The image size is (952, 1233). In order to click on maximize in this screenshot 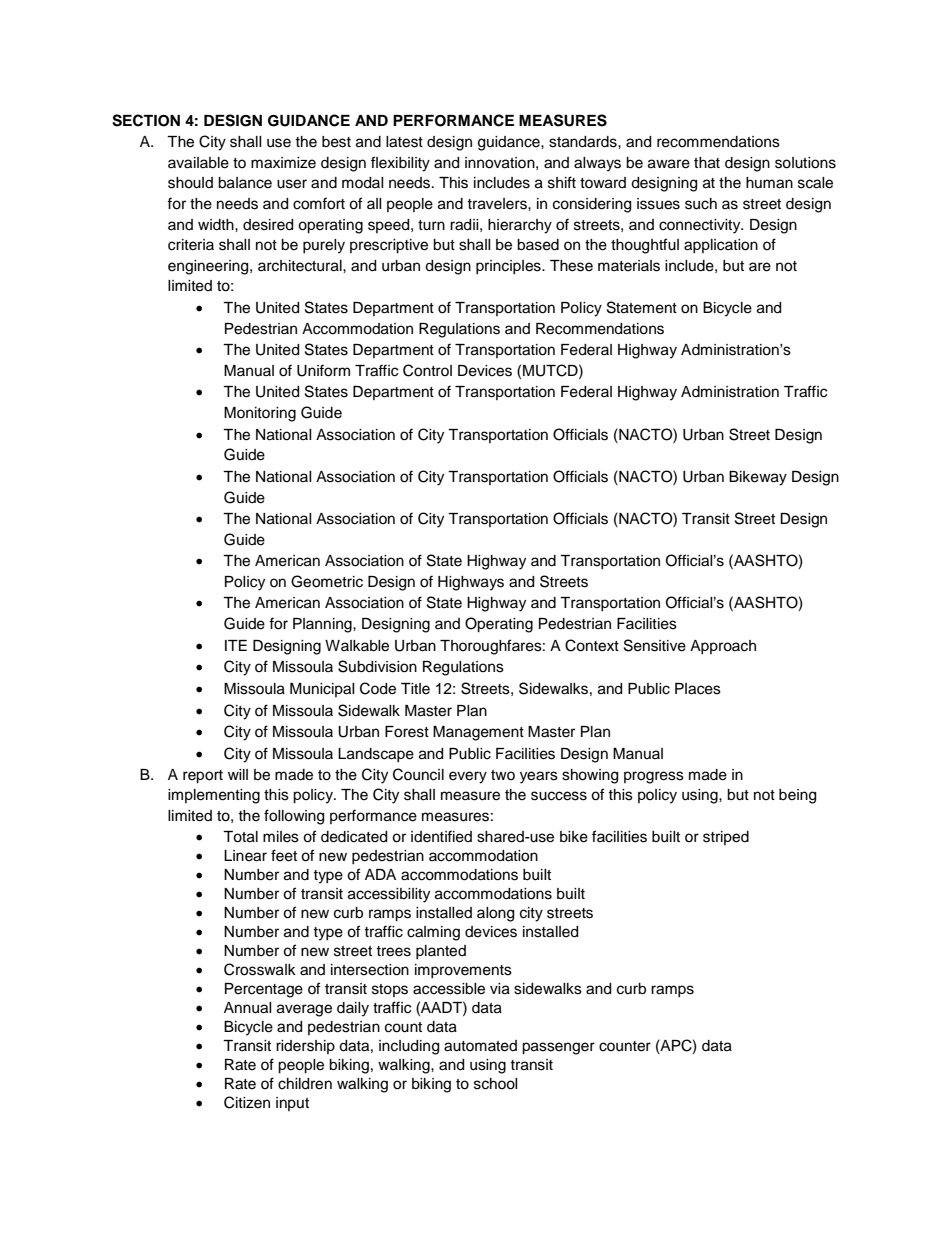, I will do `click(283, 163)`.
